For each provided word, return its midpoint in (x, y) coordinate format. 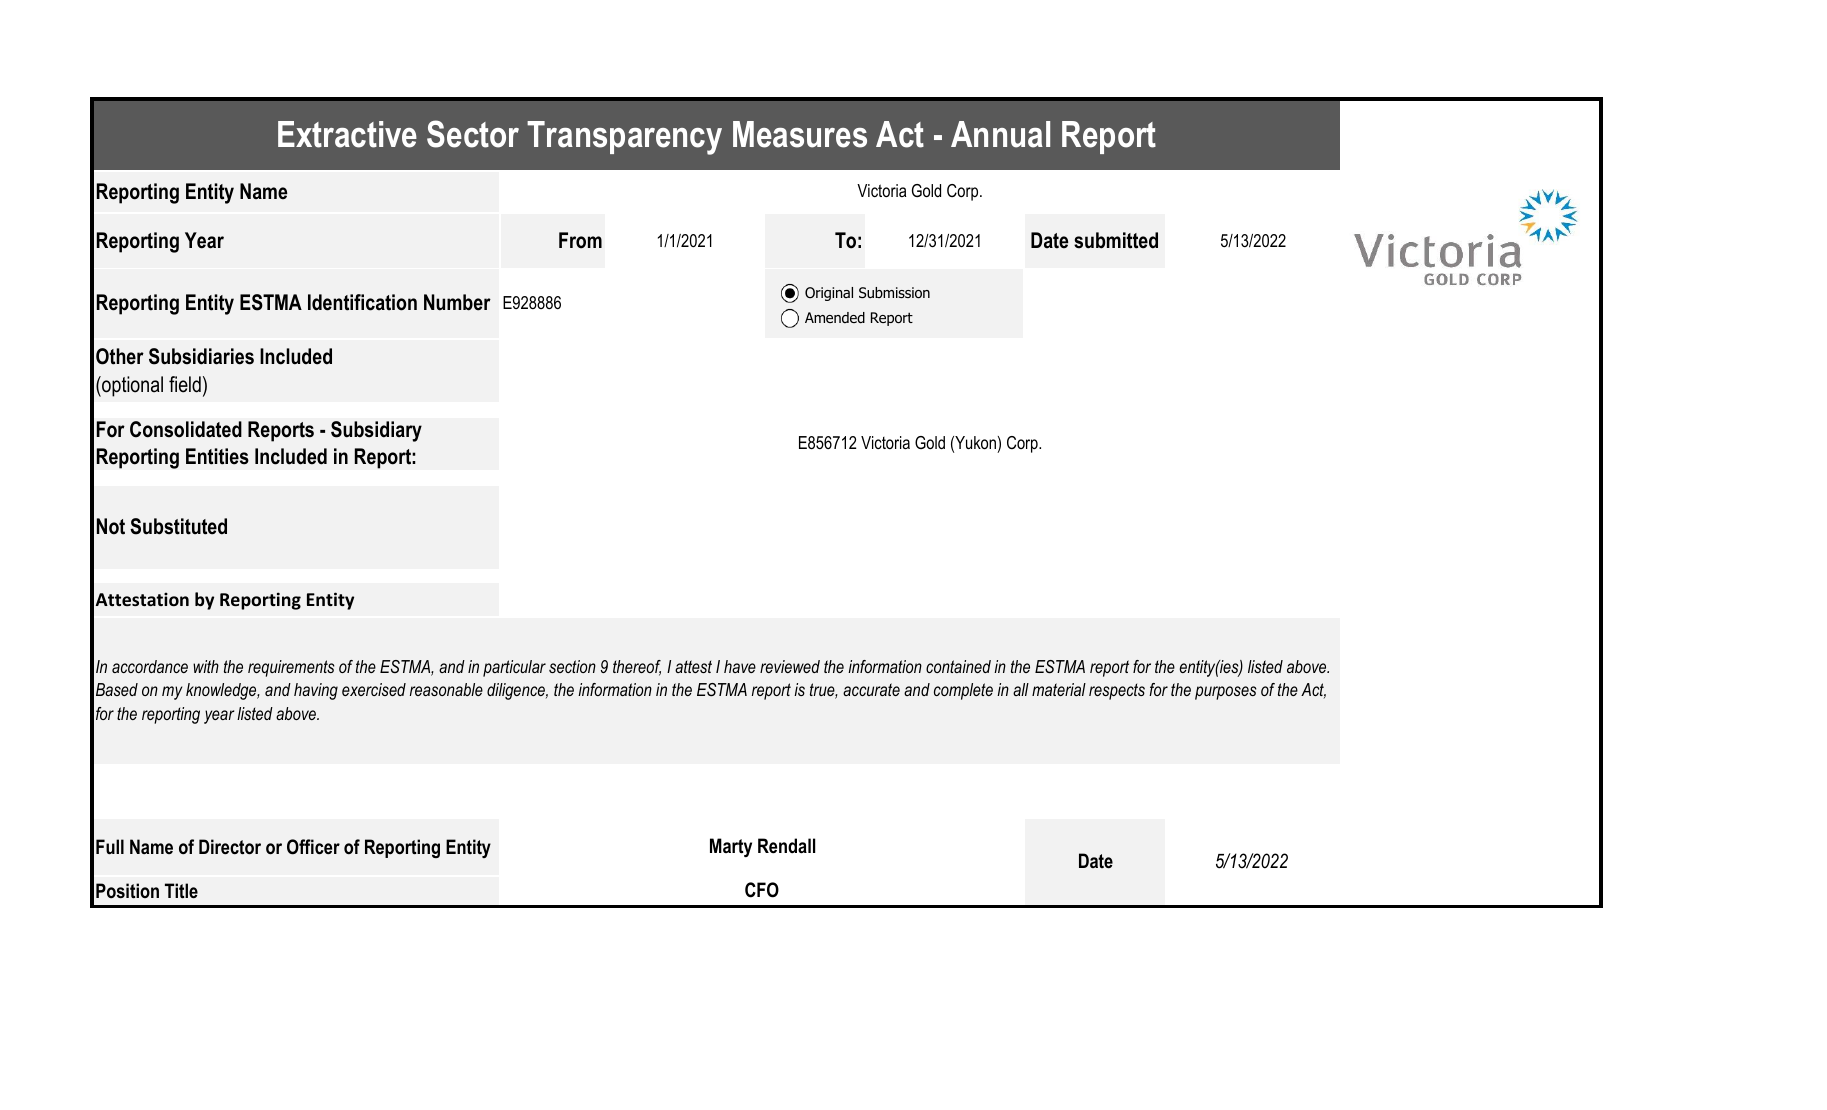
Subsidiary (376, 431)
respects (1117, 691)
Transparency (624, 138)
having (316, 691)
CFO (762, 890)
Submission (894, 293)
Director (230, 847)
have (740, 666)
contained (958, 666)
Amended (835, 318)
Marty (731, 847)
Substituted (178, 526)
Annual (1000, 134)
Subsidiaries (201, 356)
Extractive (347, 134)
